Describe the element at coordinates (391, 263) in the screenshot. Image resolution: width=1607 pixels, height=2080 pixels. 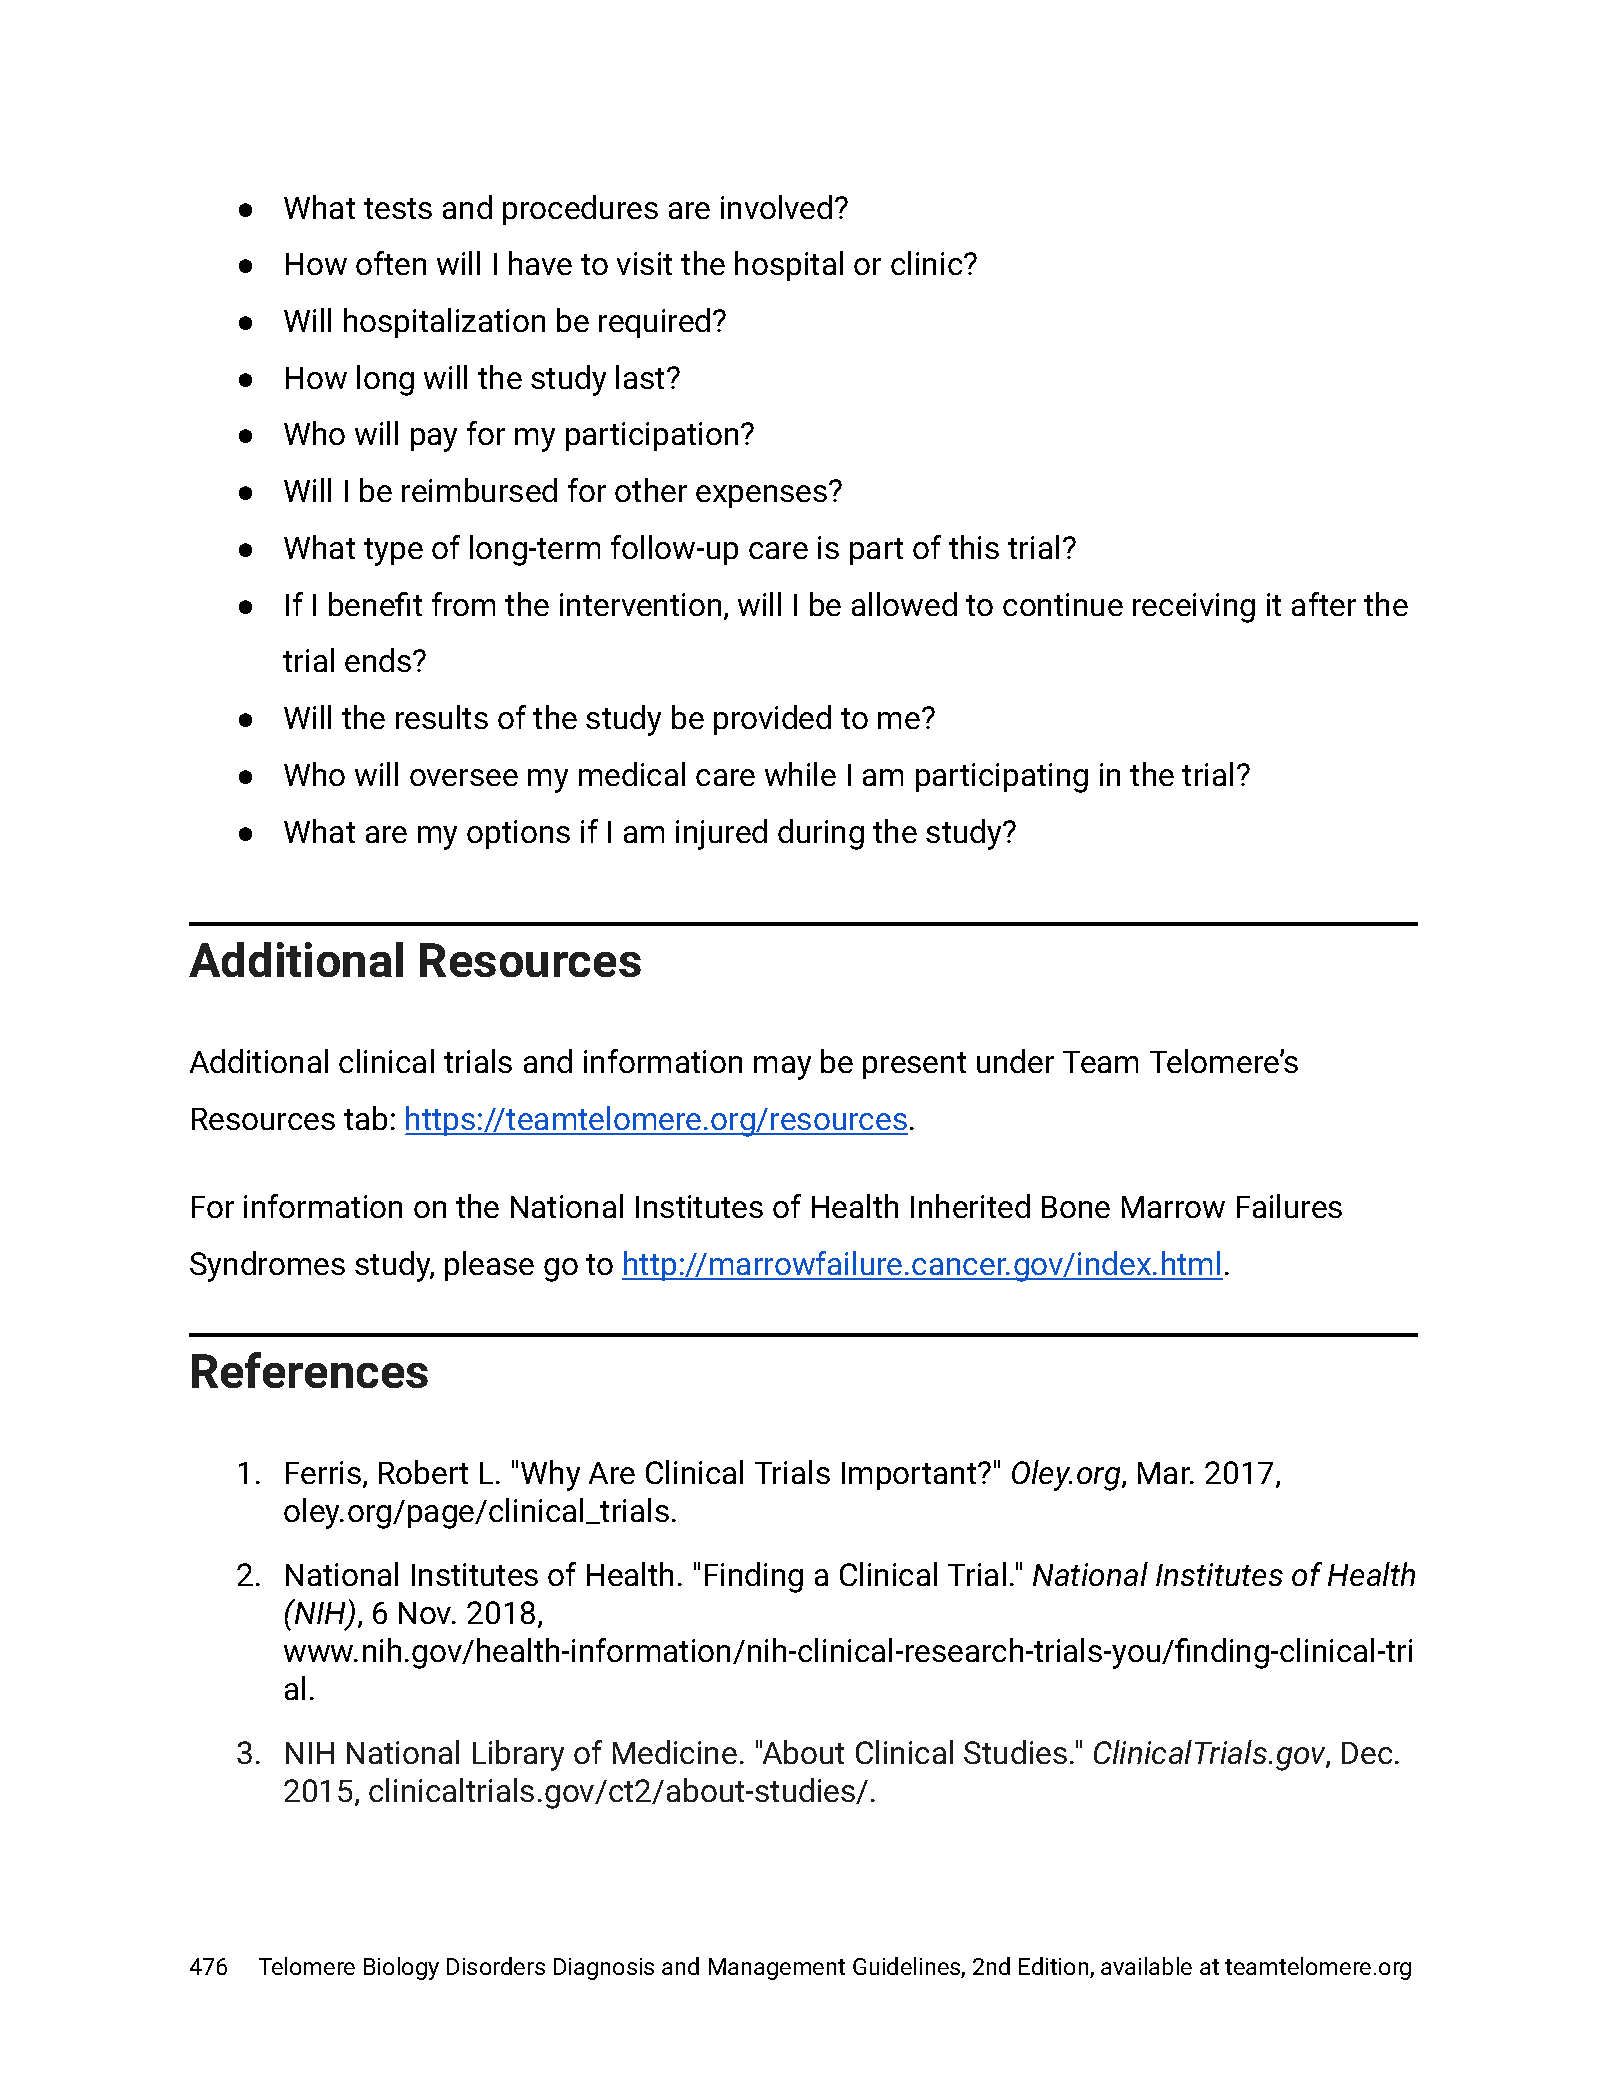
I see `often` at that location.
